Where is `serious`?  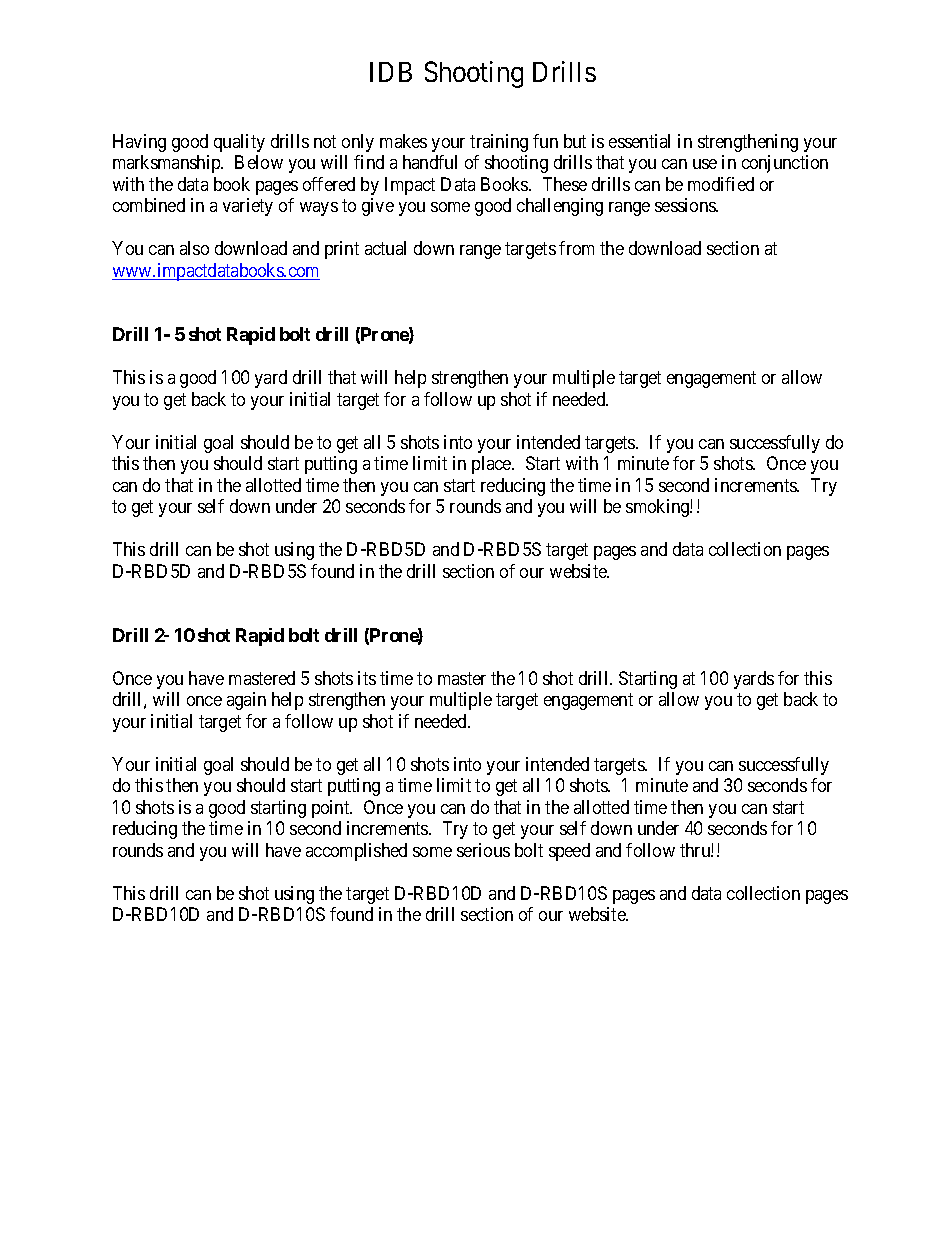 serious is located at coordinates (483, 850).
